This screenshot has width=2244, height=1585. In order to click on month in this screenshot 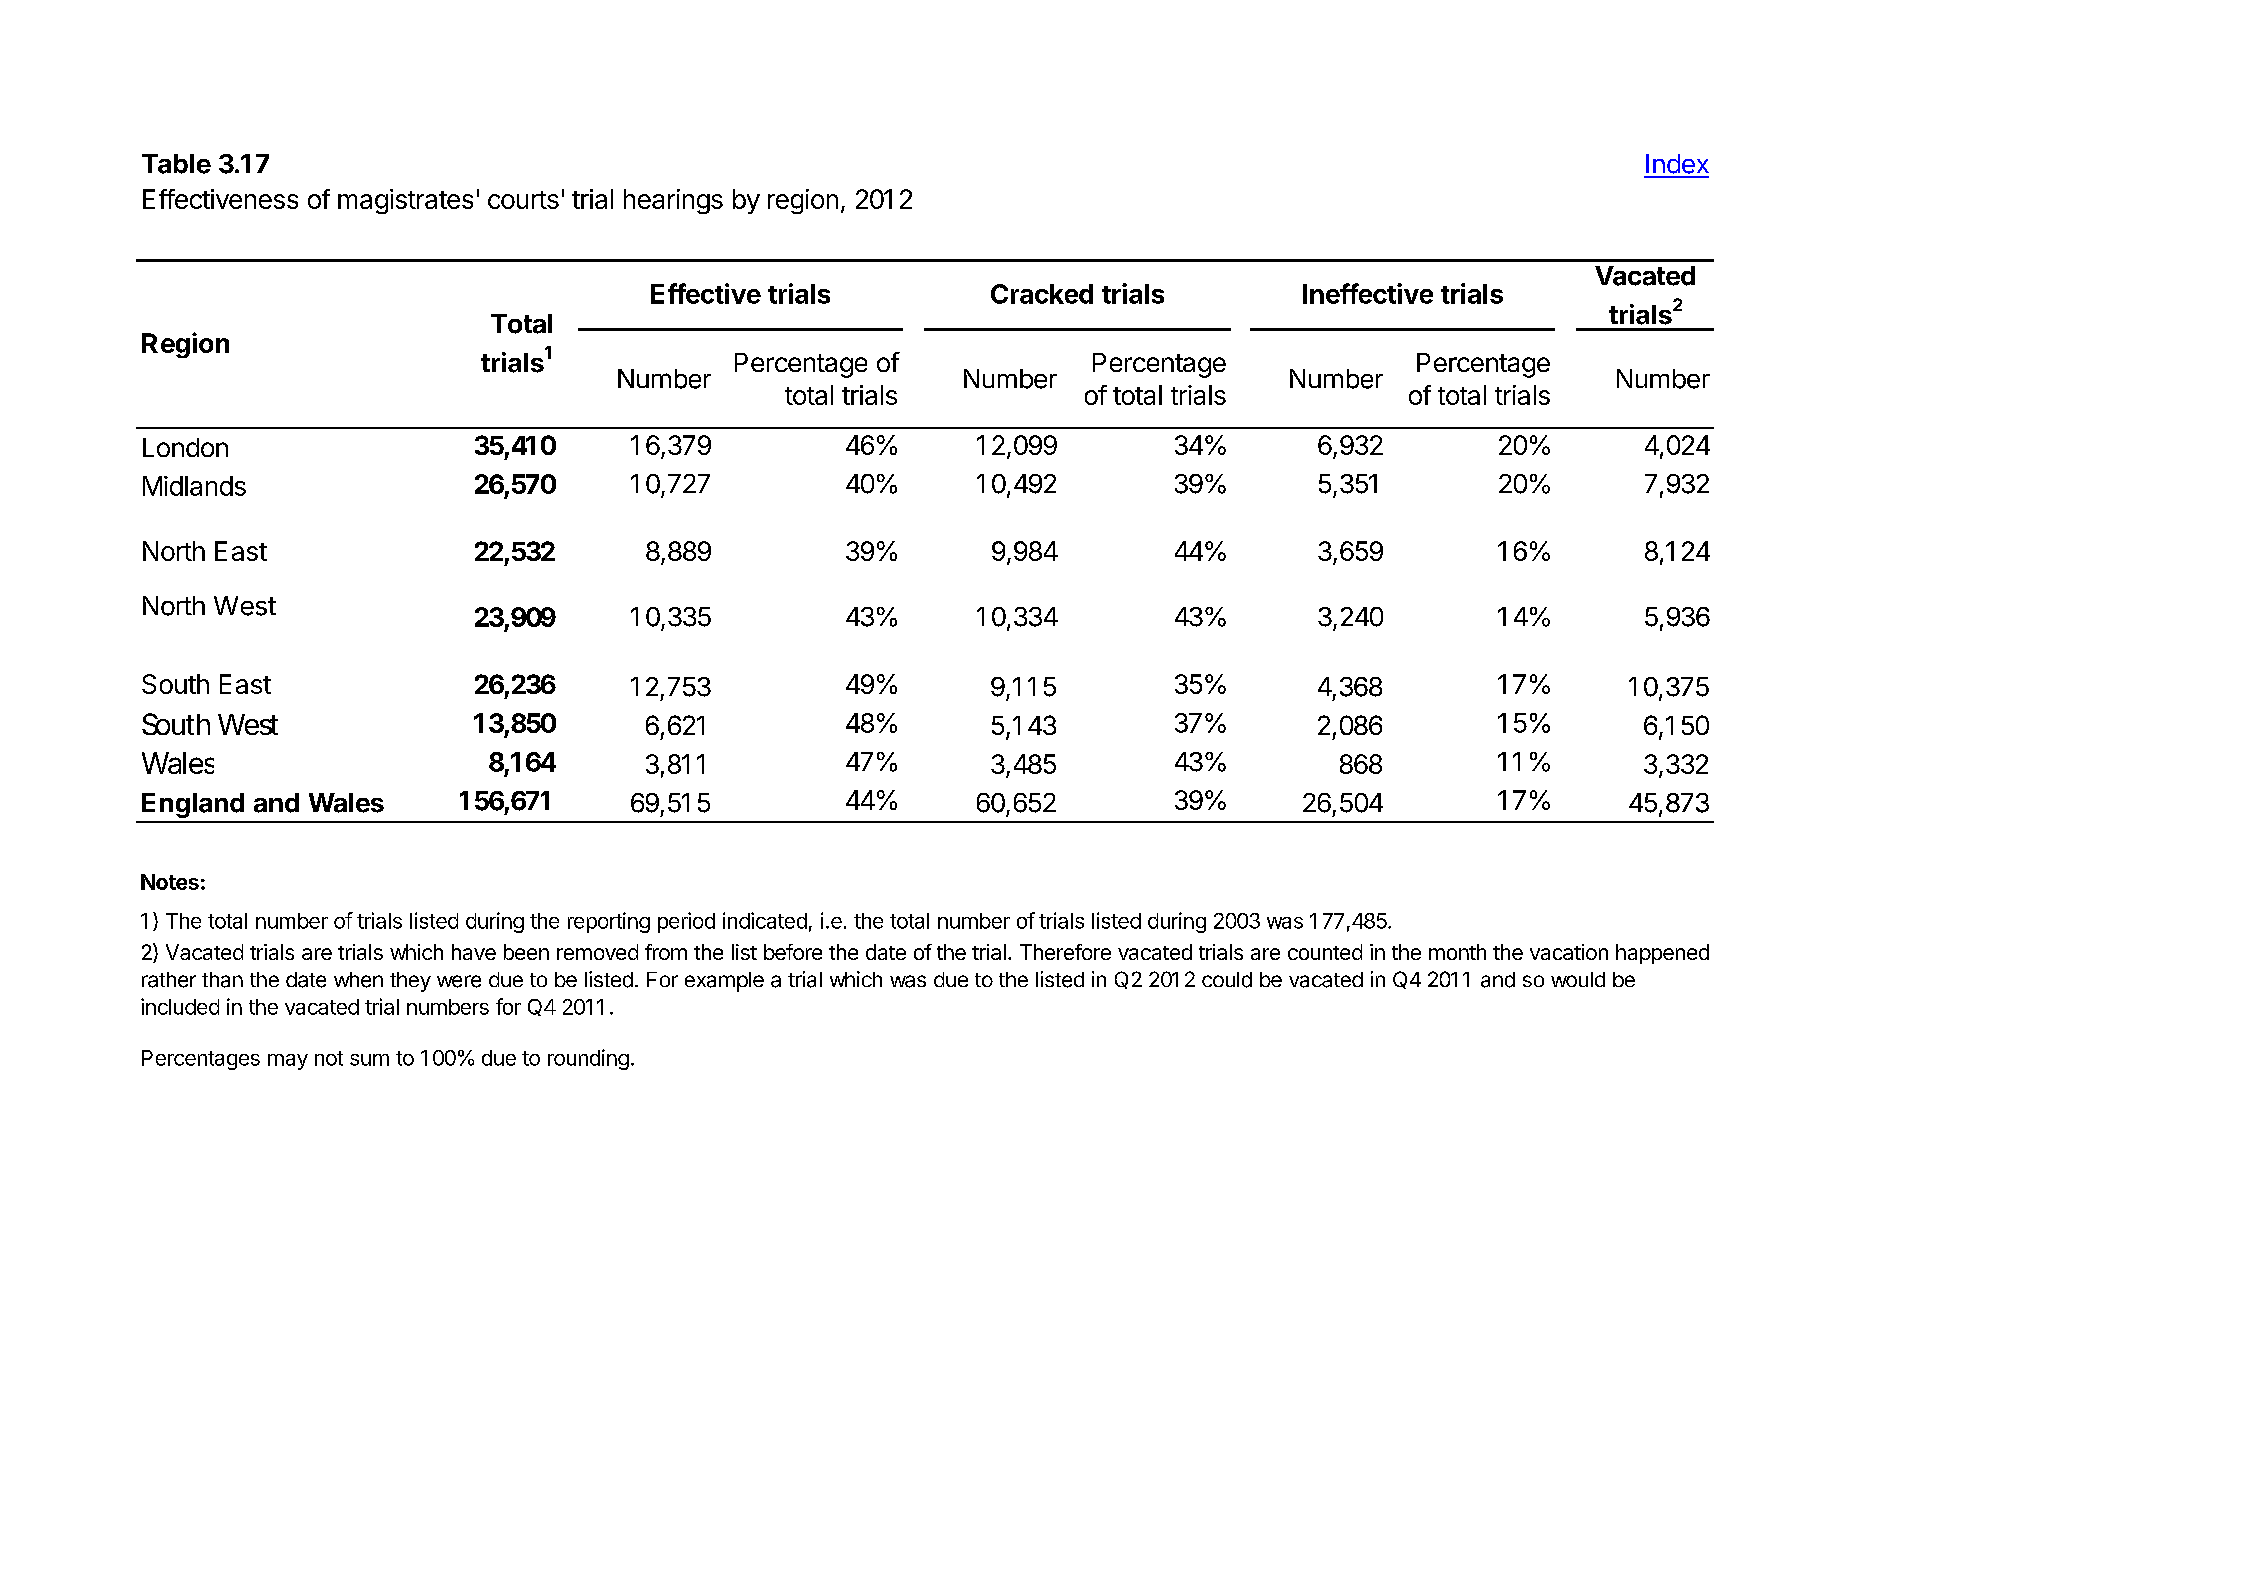, I will do `click(1457, 952)`.
